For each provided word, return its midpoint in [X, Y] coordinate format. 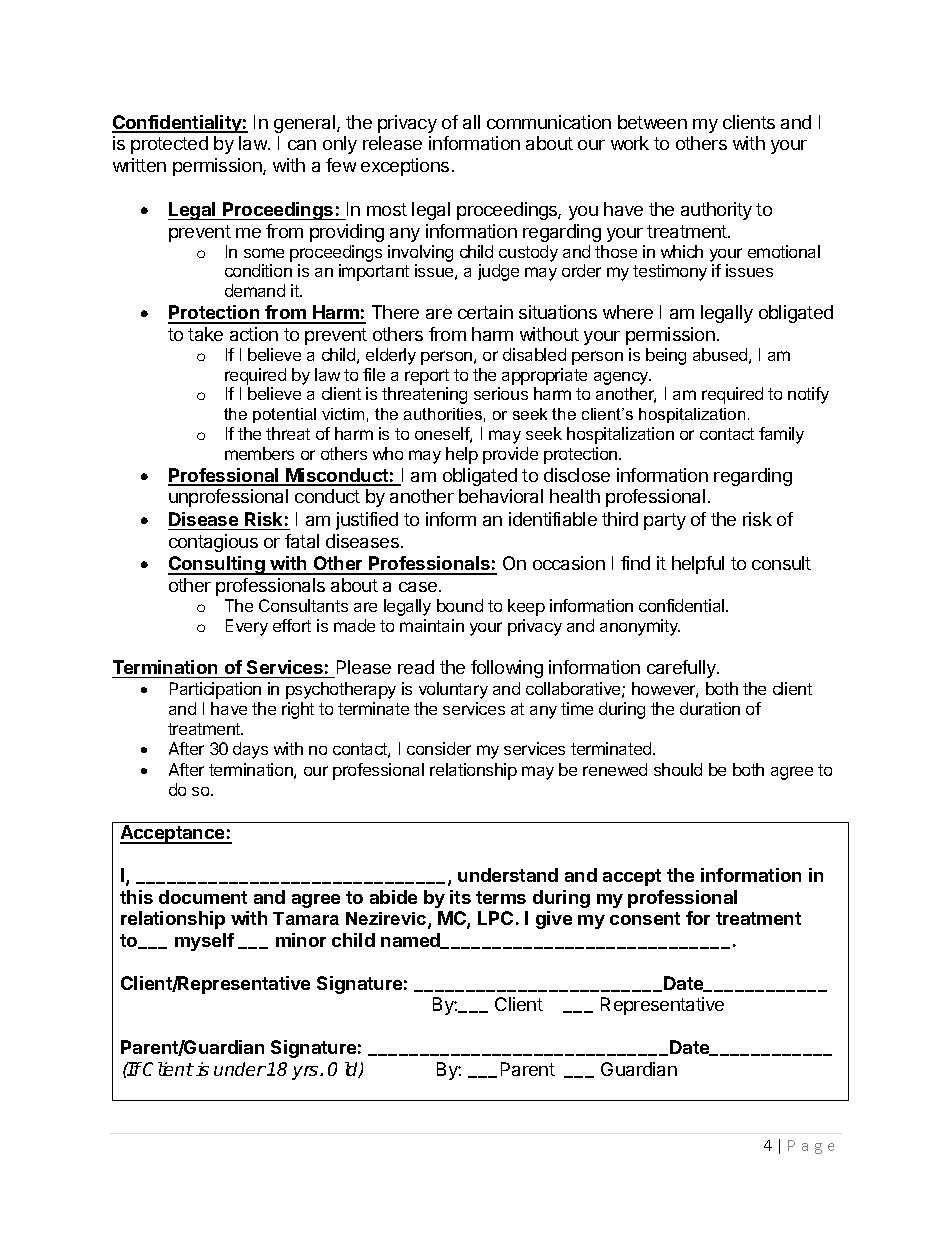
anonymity [640, 627]
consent [645, 918]
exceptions [405, 167]
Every [247, 627]
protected [169, 145]
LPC [495, 918]
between [652, 122]
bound [460, 605]
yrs [305, 1073]
